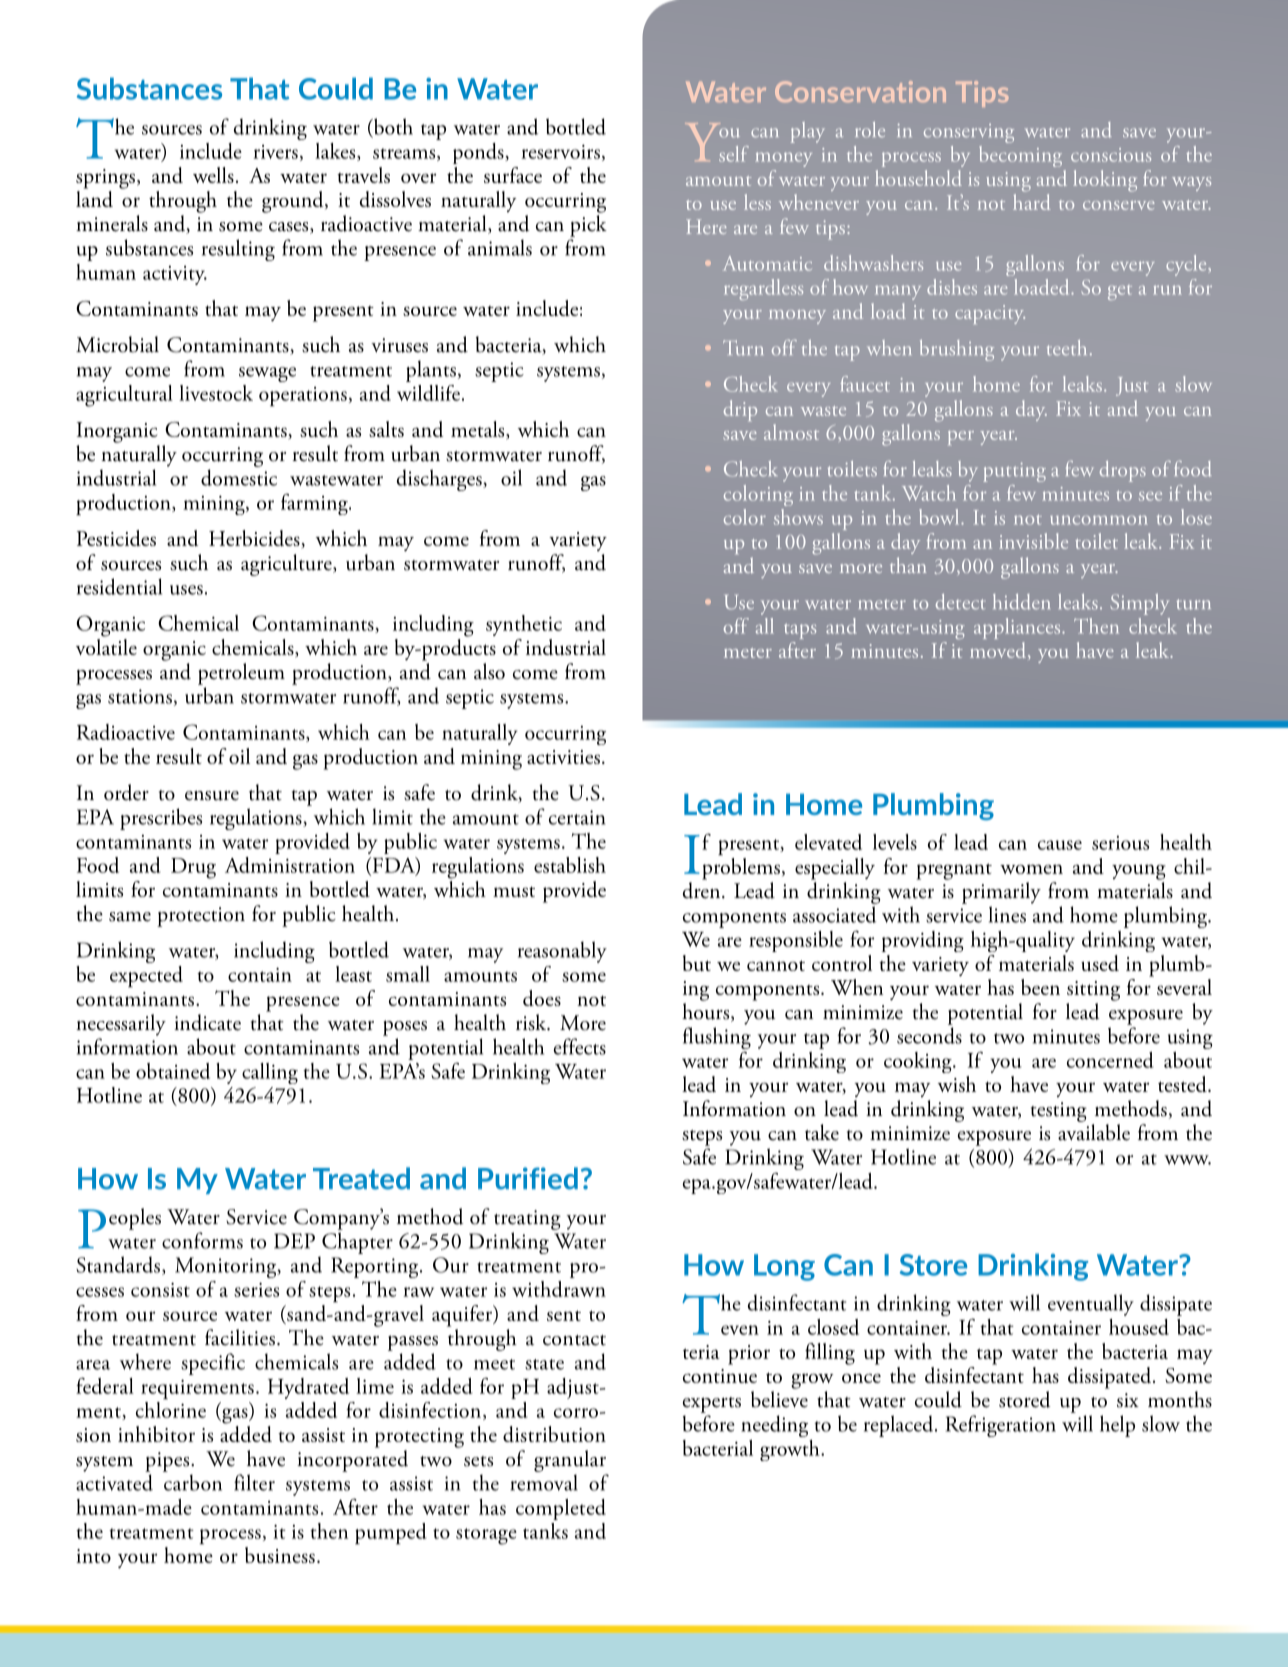 The image size is (1288, 1667). Describe the element at coordinates (275, 152) in the document. I see `rivers` at that location.
